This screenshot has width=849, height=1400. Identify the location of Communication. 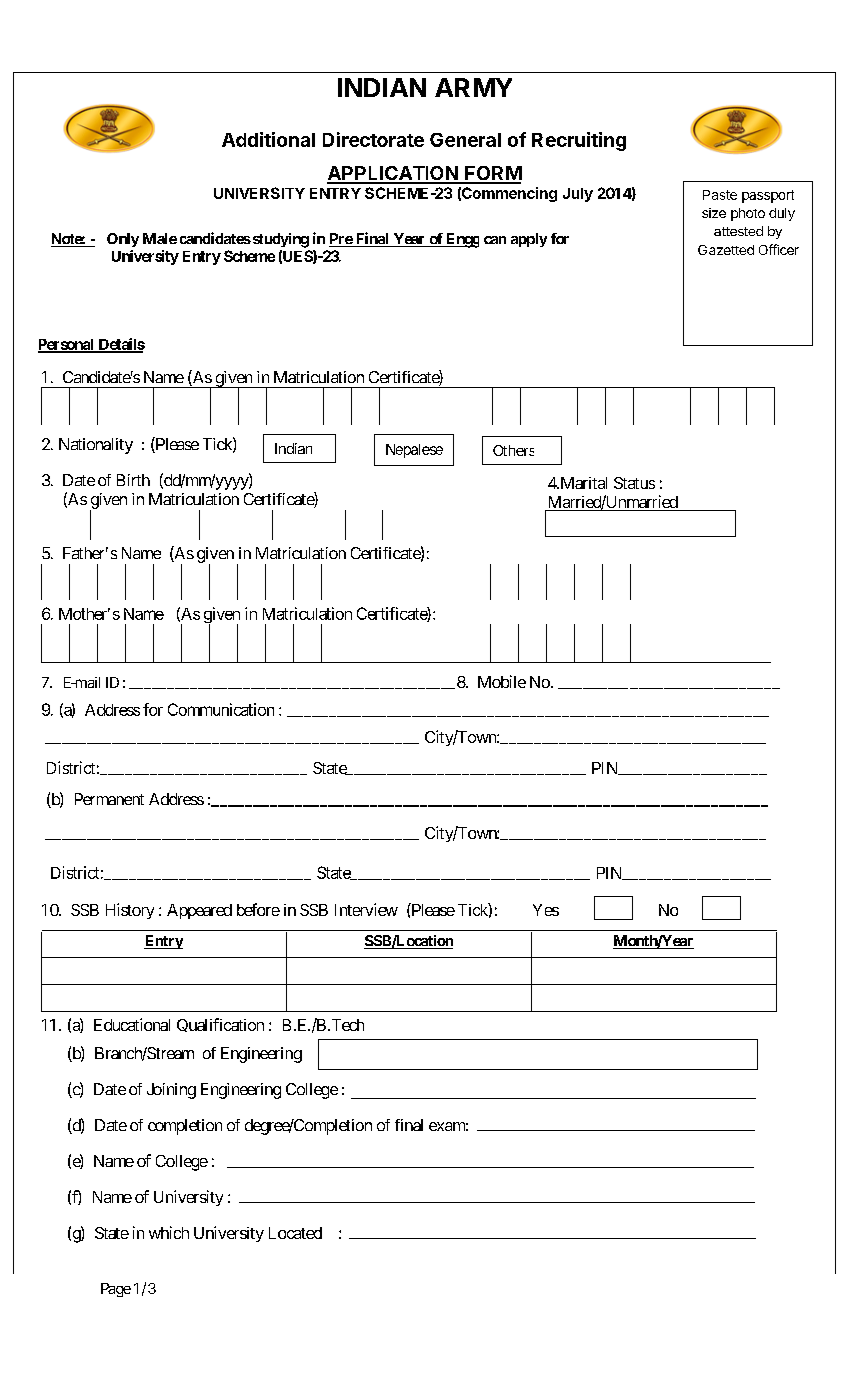
(221, 709).
